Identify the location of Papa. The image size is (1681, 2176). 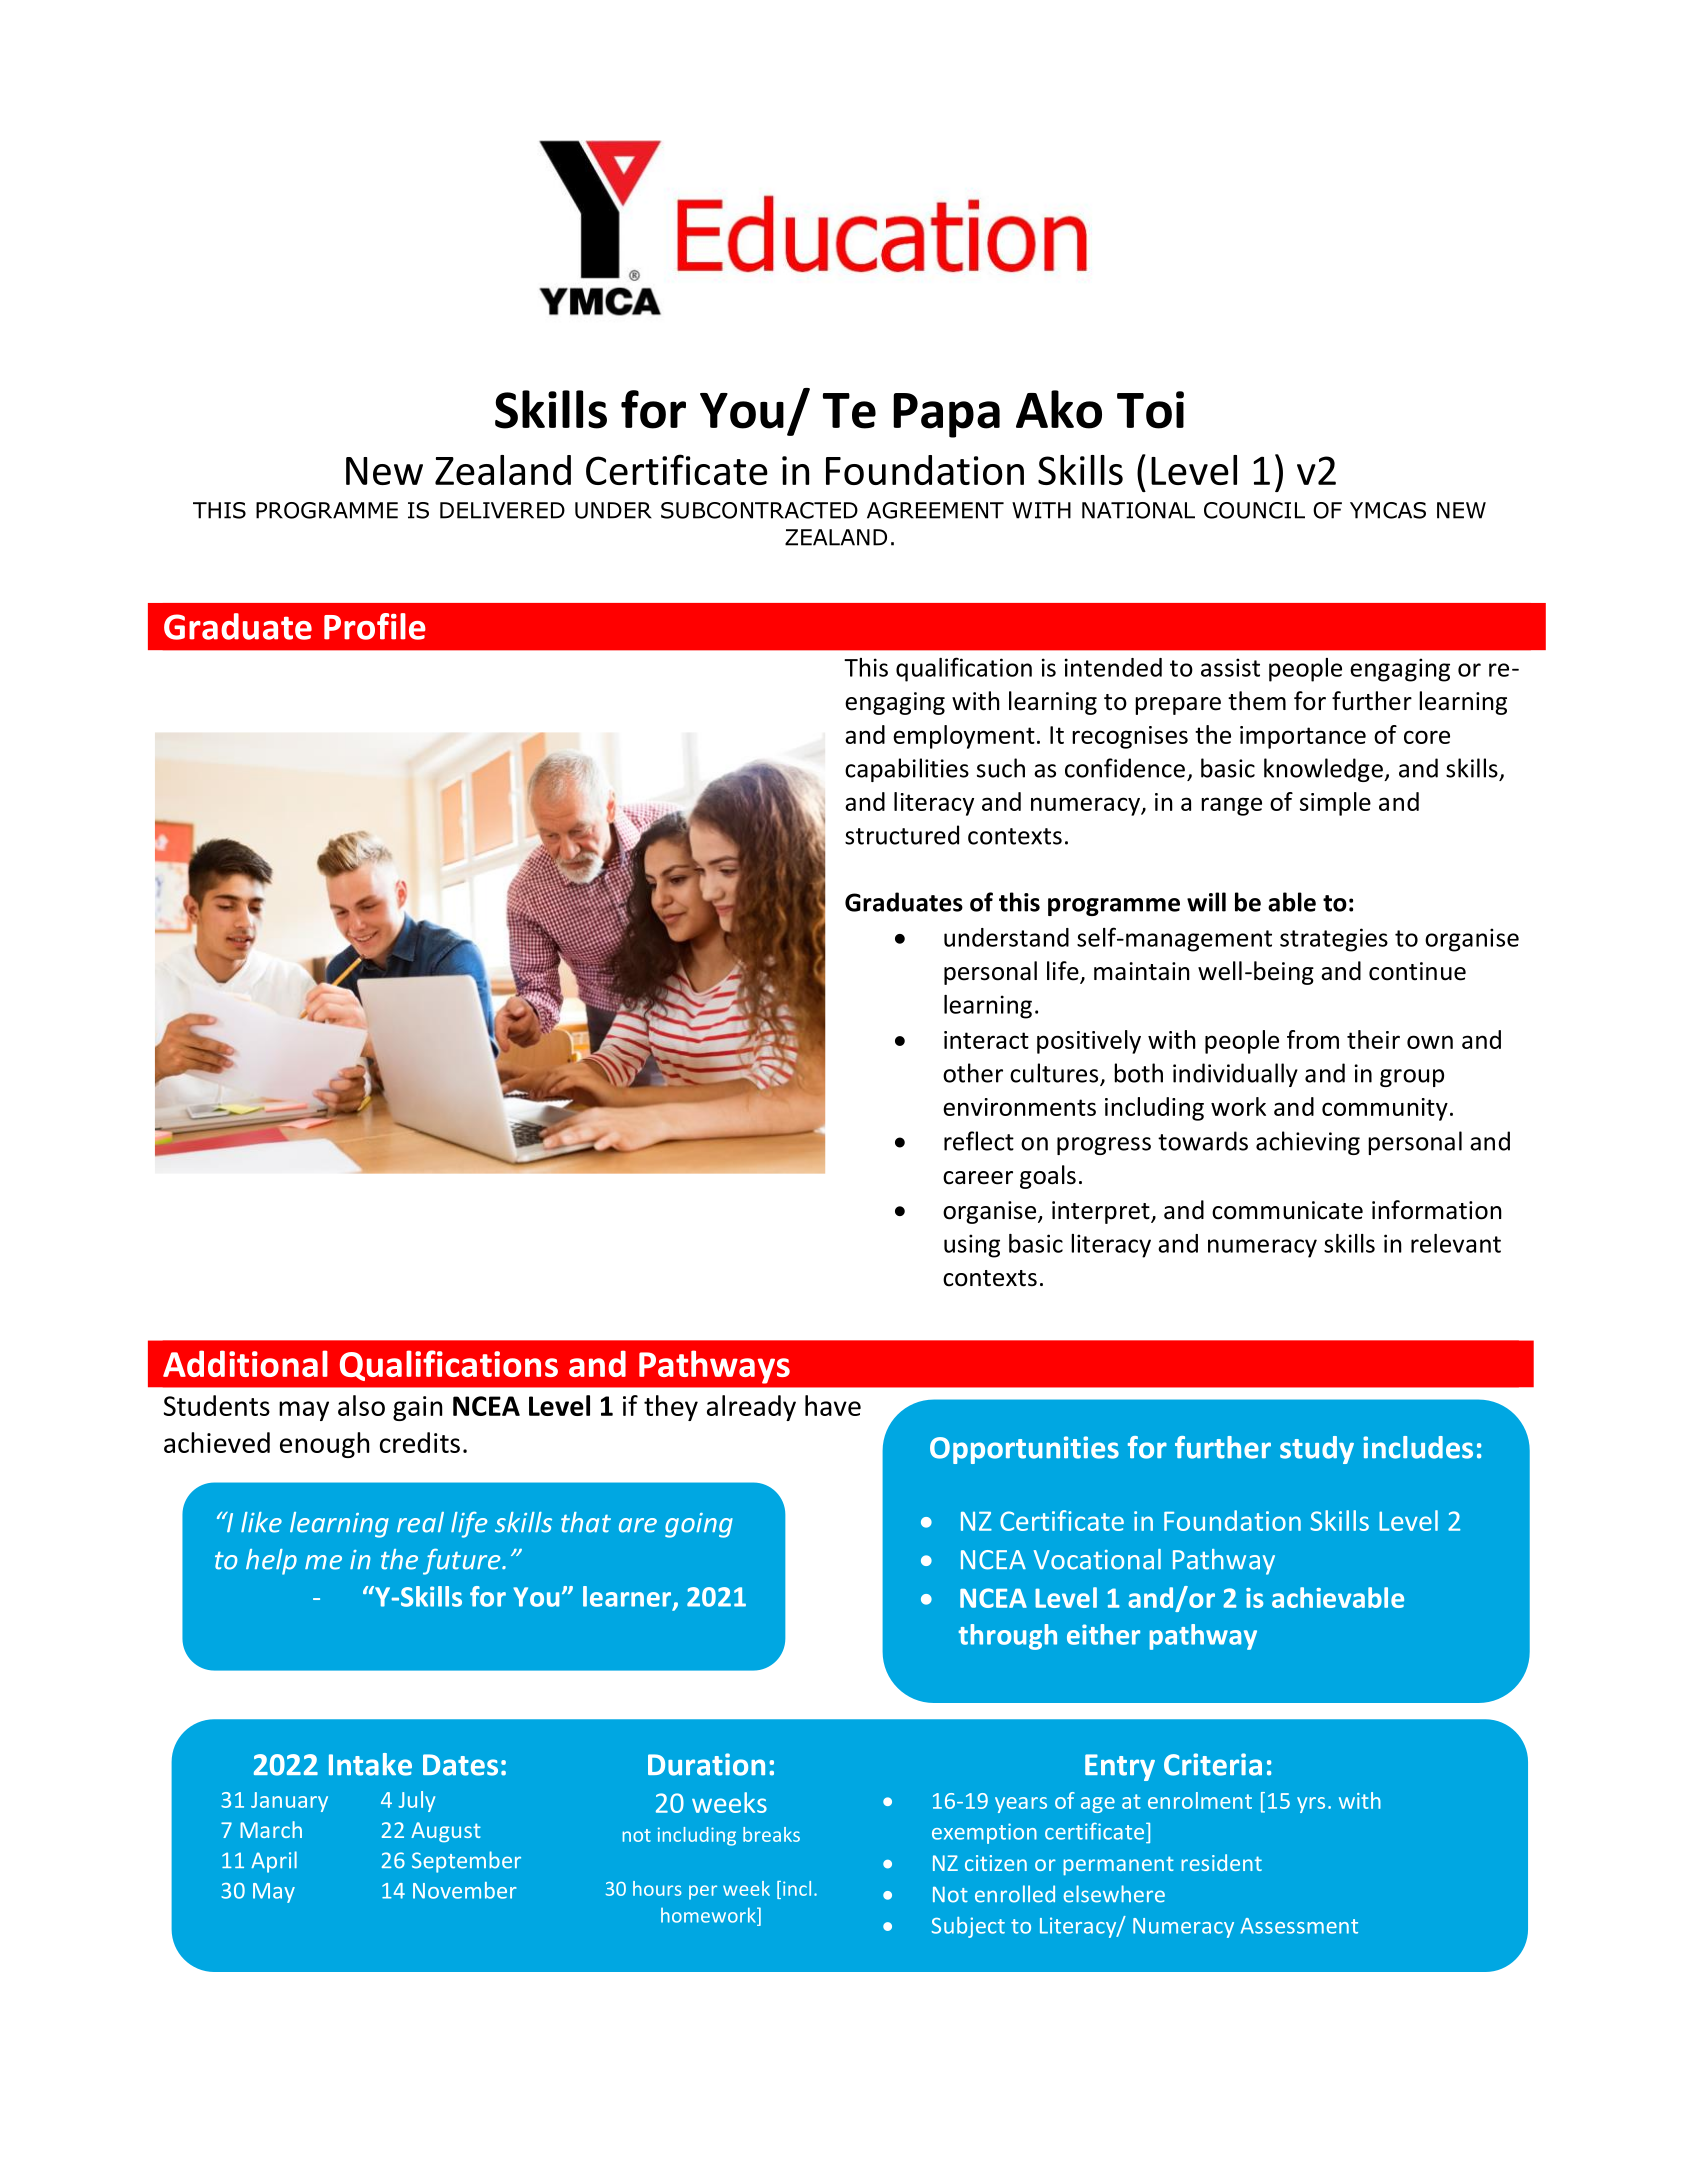
(946, 415).
